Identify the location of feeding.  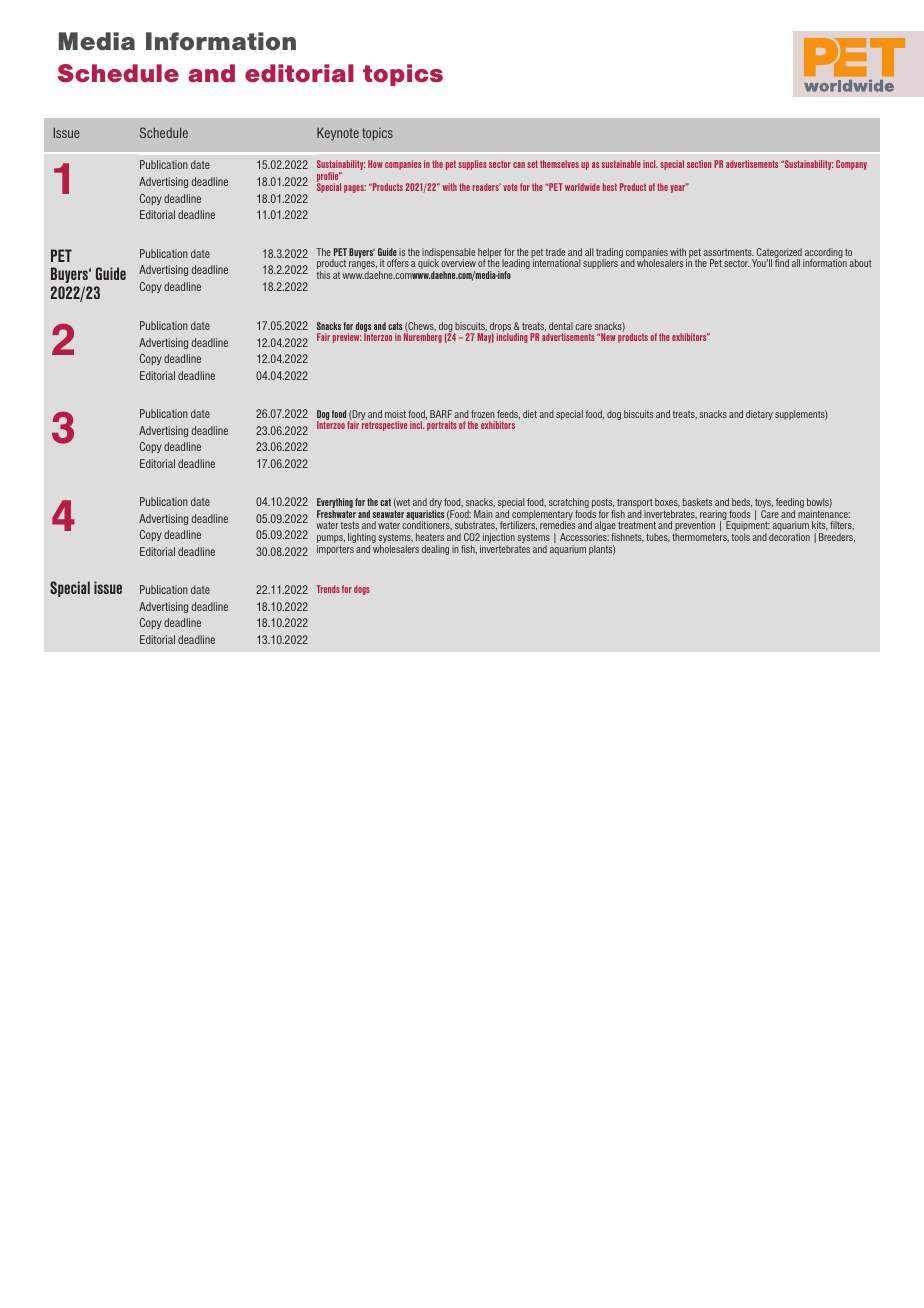
(790, 504).
